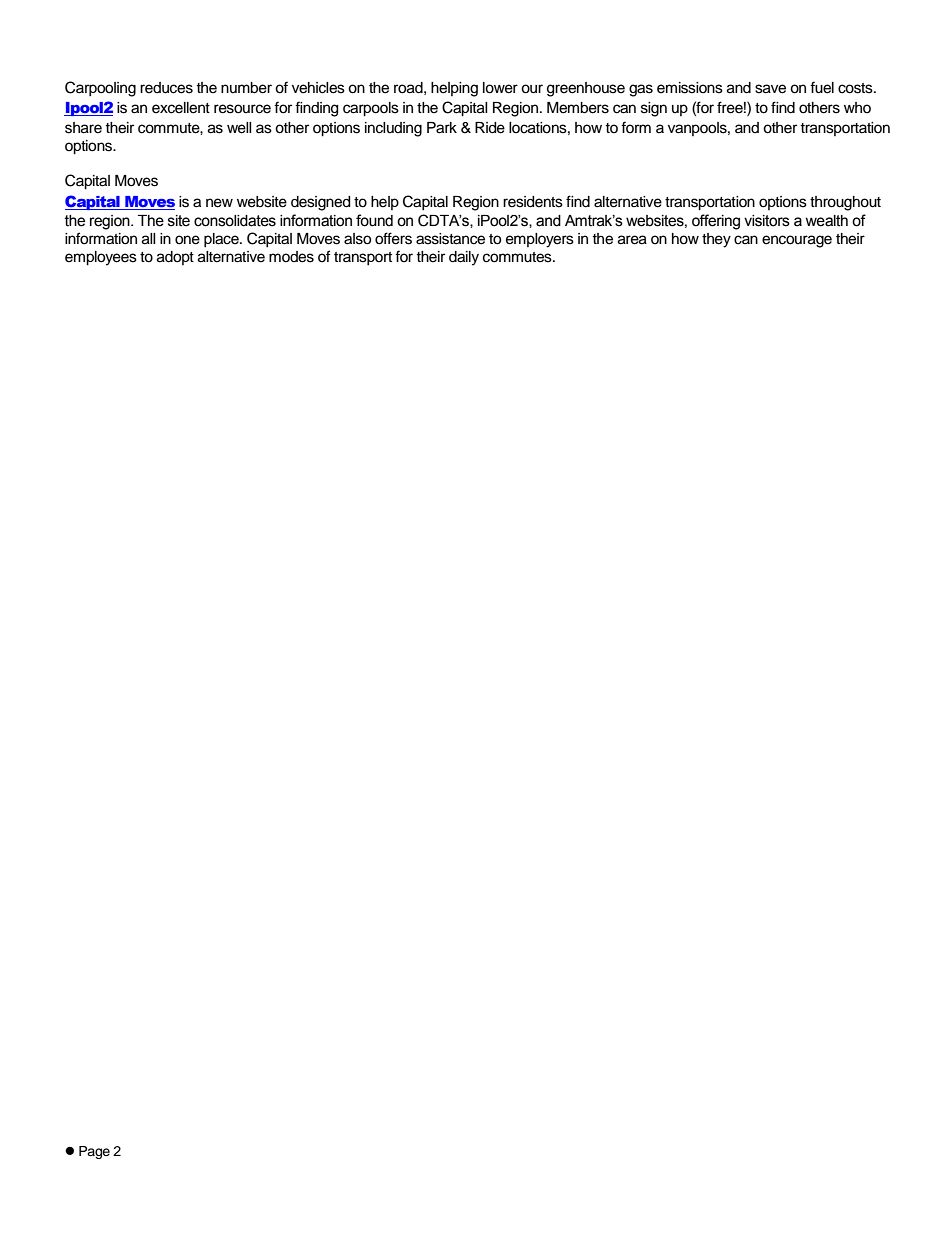  Describe the element at coordinates (101, 258) in the screenshot. I see `employees` at that location.
